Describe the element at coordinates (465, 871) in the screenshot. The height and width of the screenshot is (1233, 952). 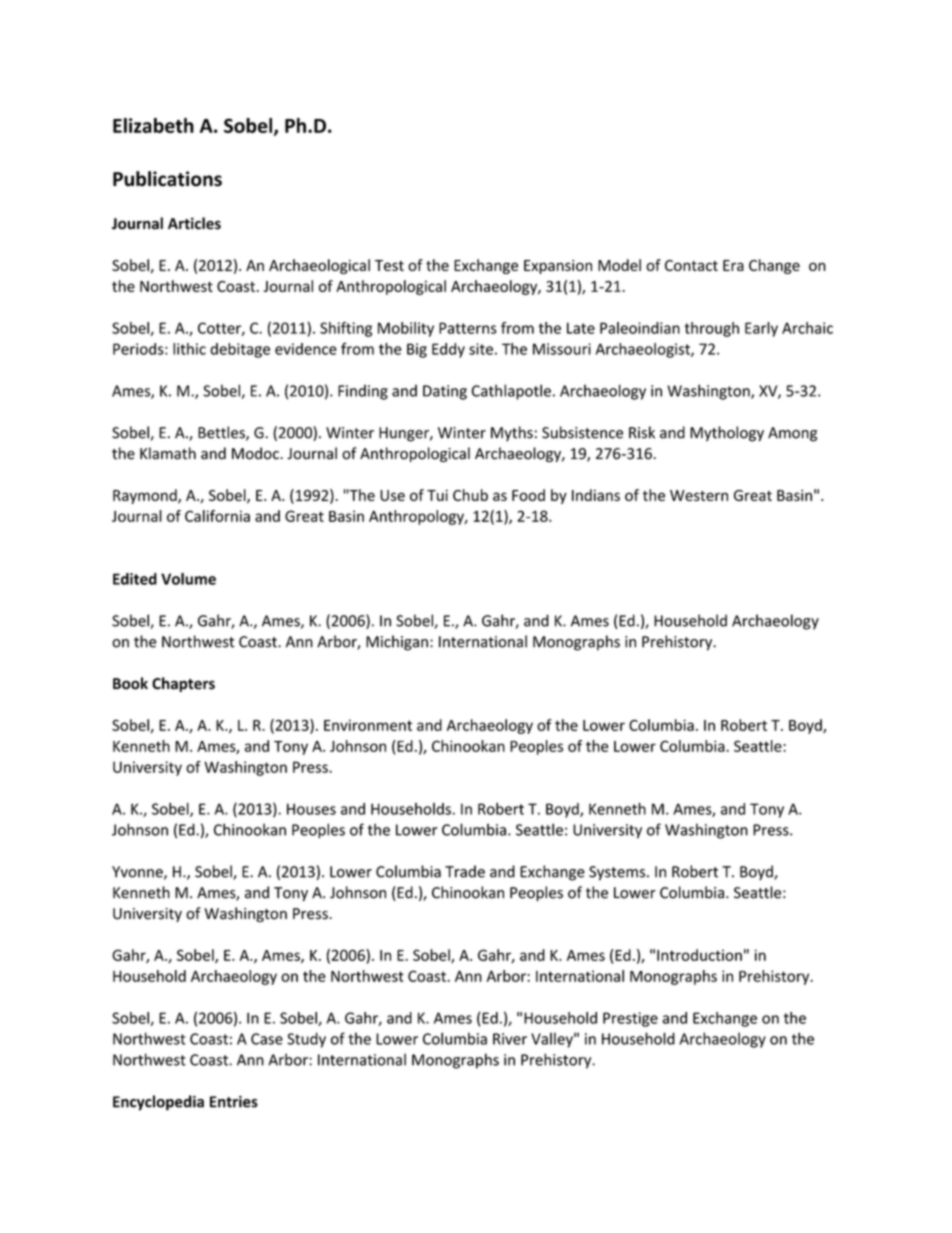
I see `Trade` at that location.
